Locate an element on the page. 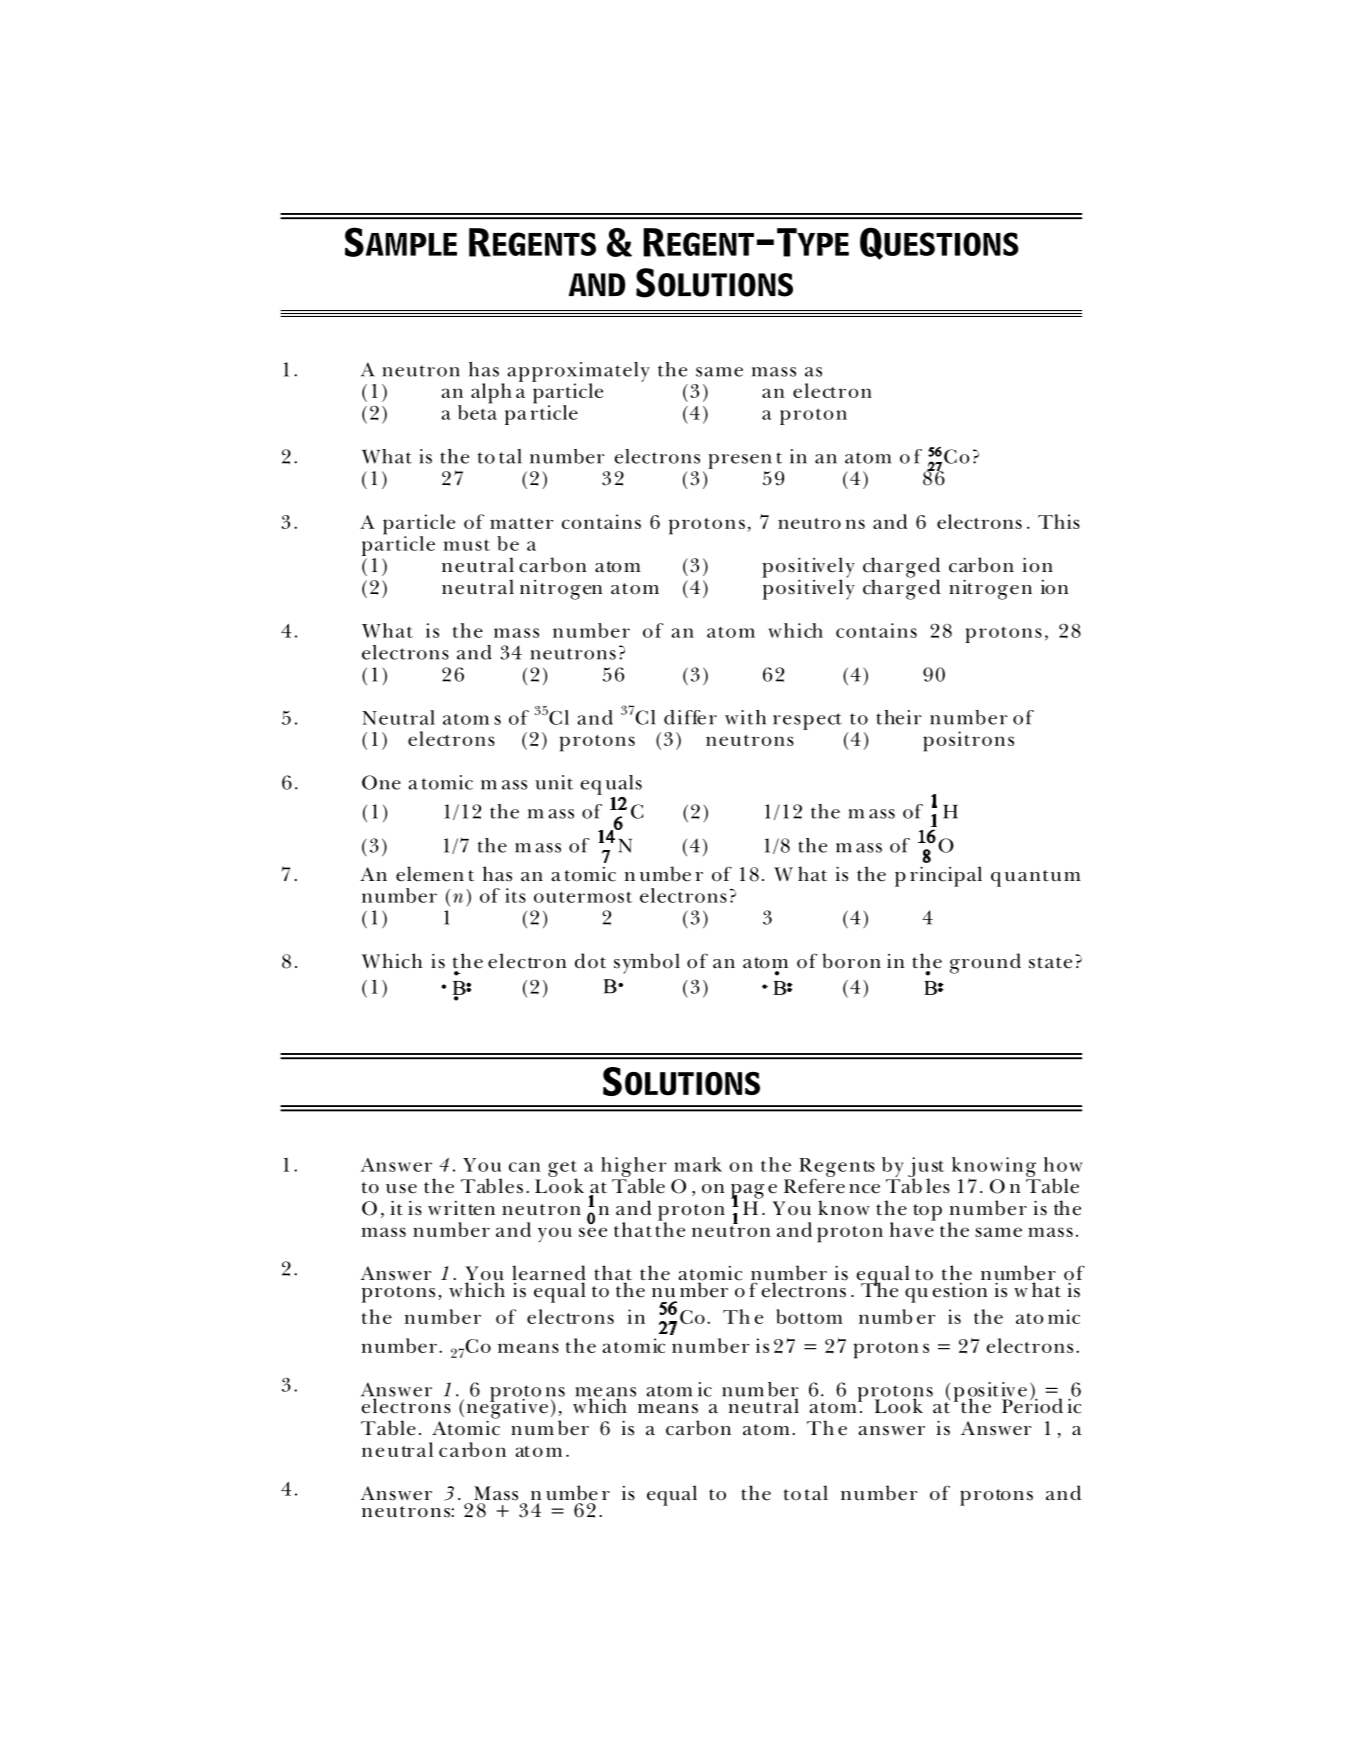  This is located at coordinates (1059, 521).
